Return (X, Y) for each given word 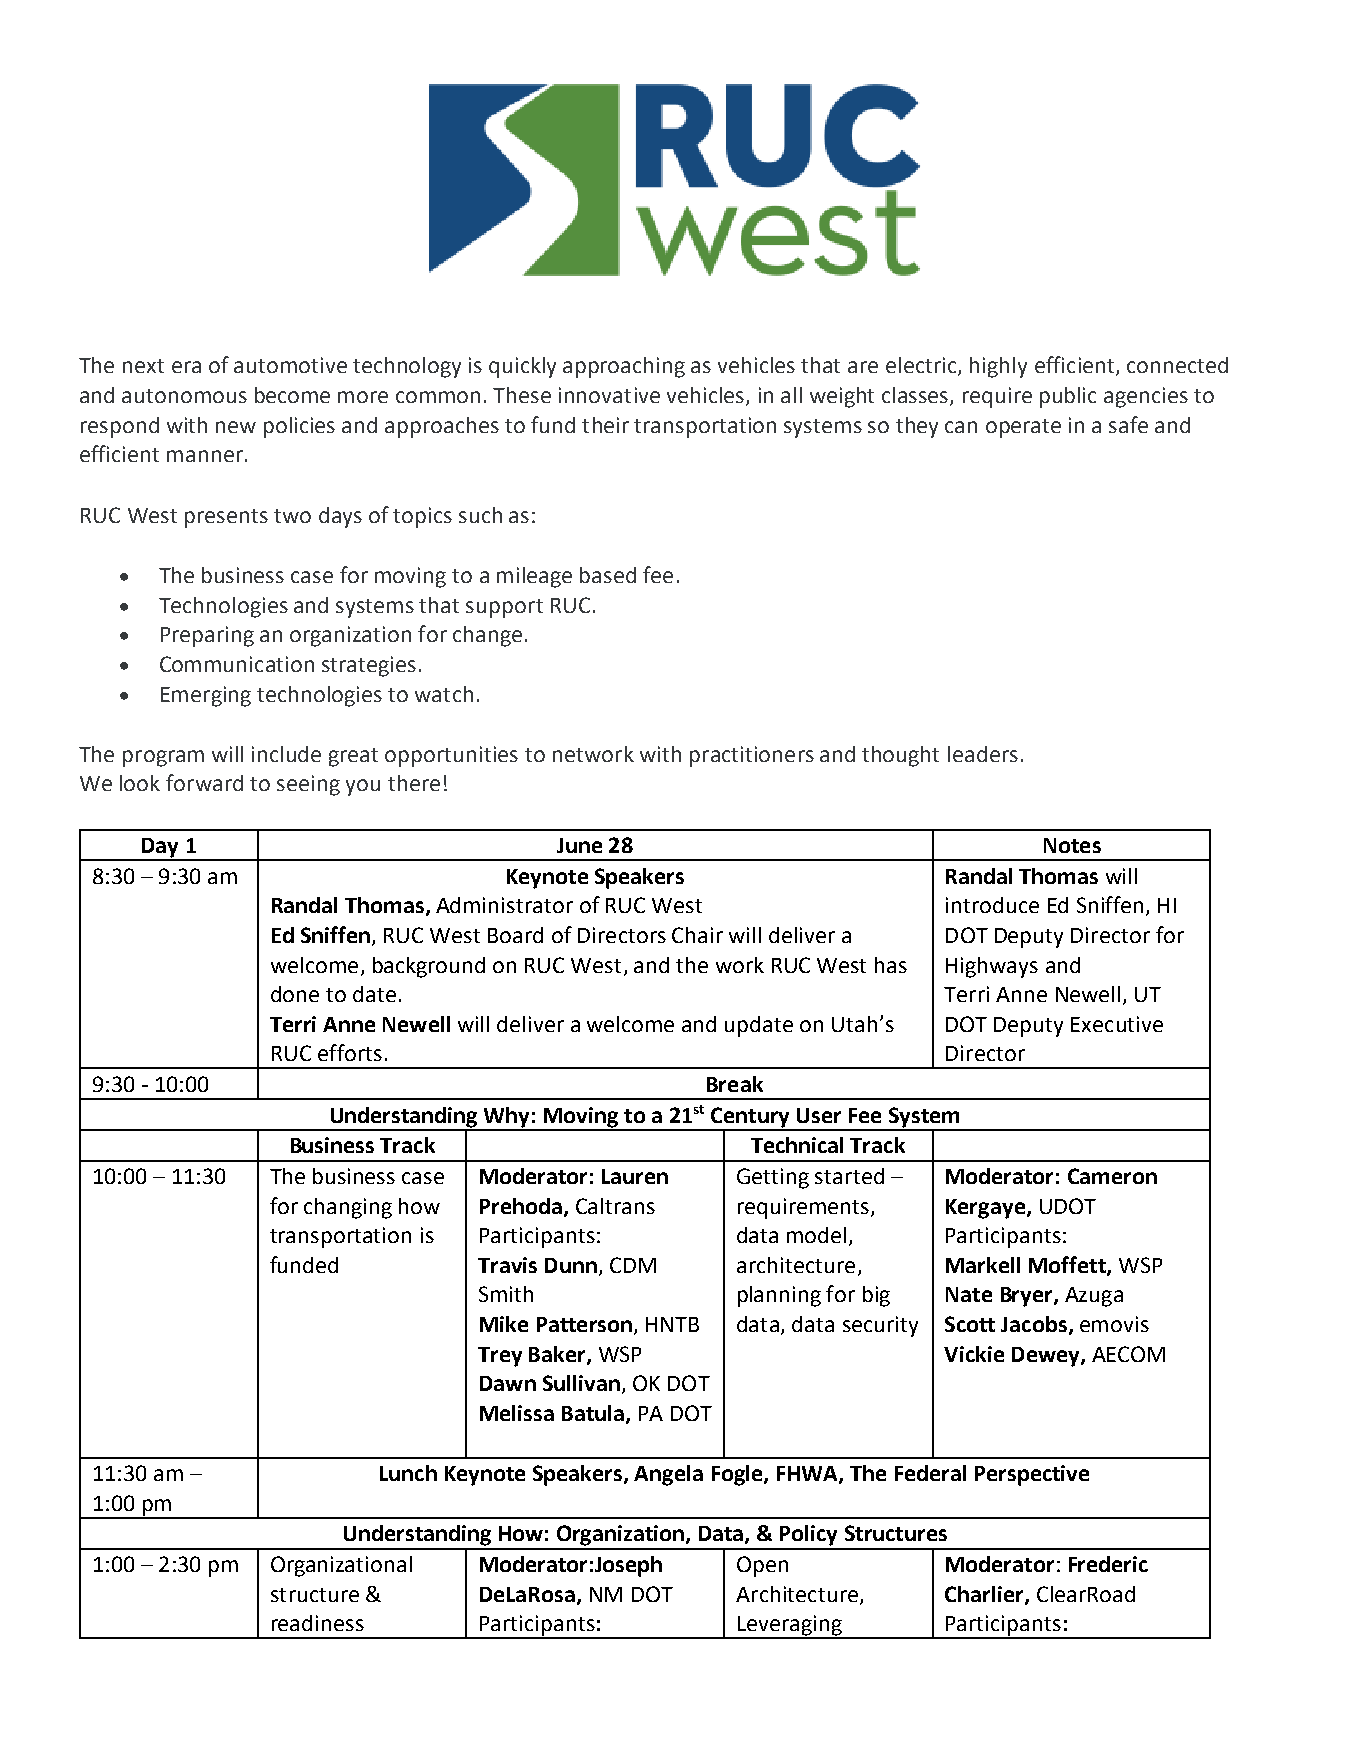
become (292, 395)
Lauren (635, 1176)
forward (204, 782)
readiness (318, 1623)
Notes (1072, 845)
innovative (609, 395)
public (1068, 397)
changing (348, 1208)
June (579, 845)
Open (762, 1566)
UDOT (1068, 1206)
